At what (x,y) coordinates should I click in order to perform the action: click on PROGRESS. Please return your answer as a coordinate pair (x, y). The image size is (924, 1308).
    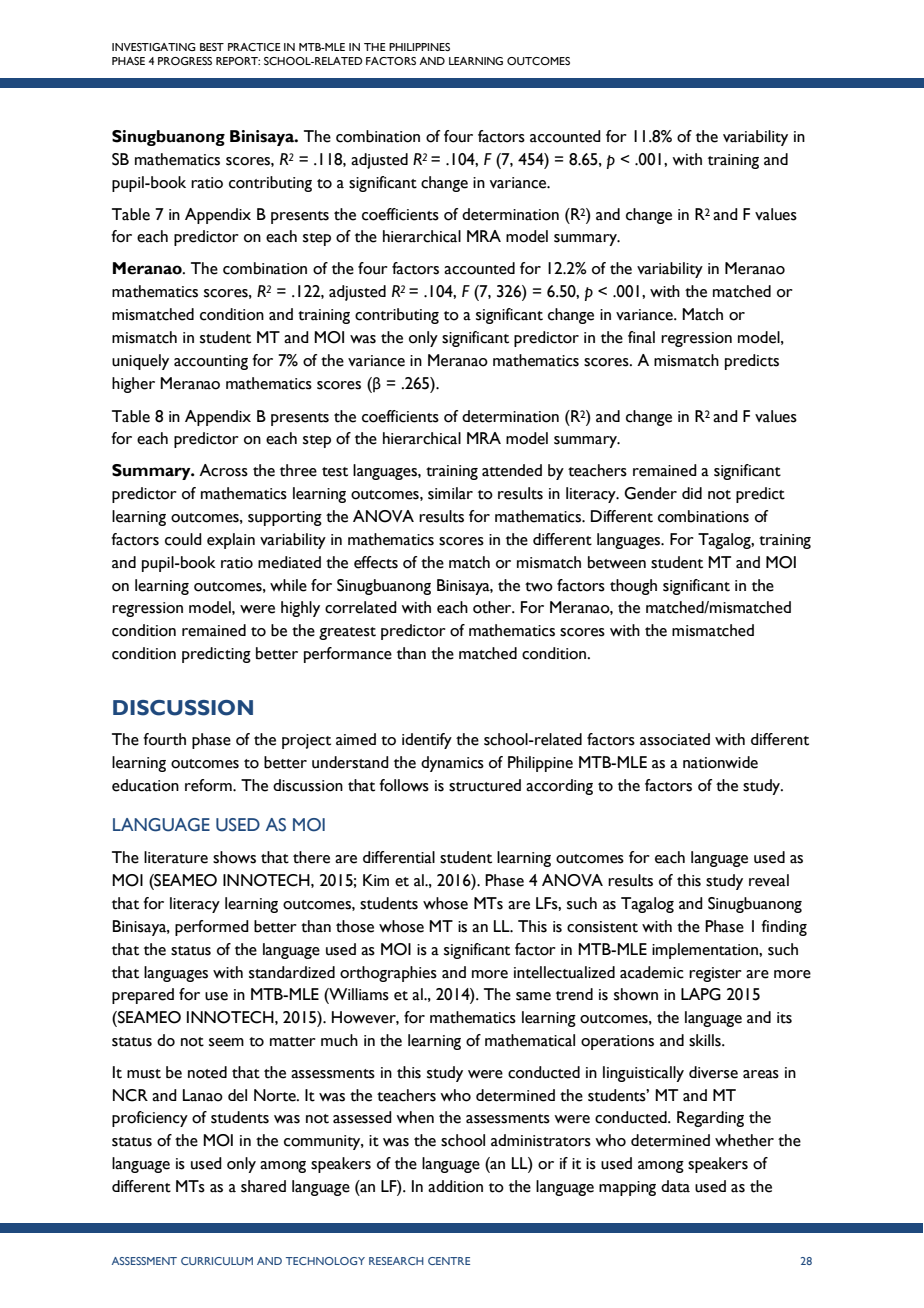
    Looking at the image, I should click on (185, 61).
